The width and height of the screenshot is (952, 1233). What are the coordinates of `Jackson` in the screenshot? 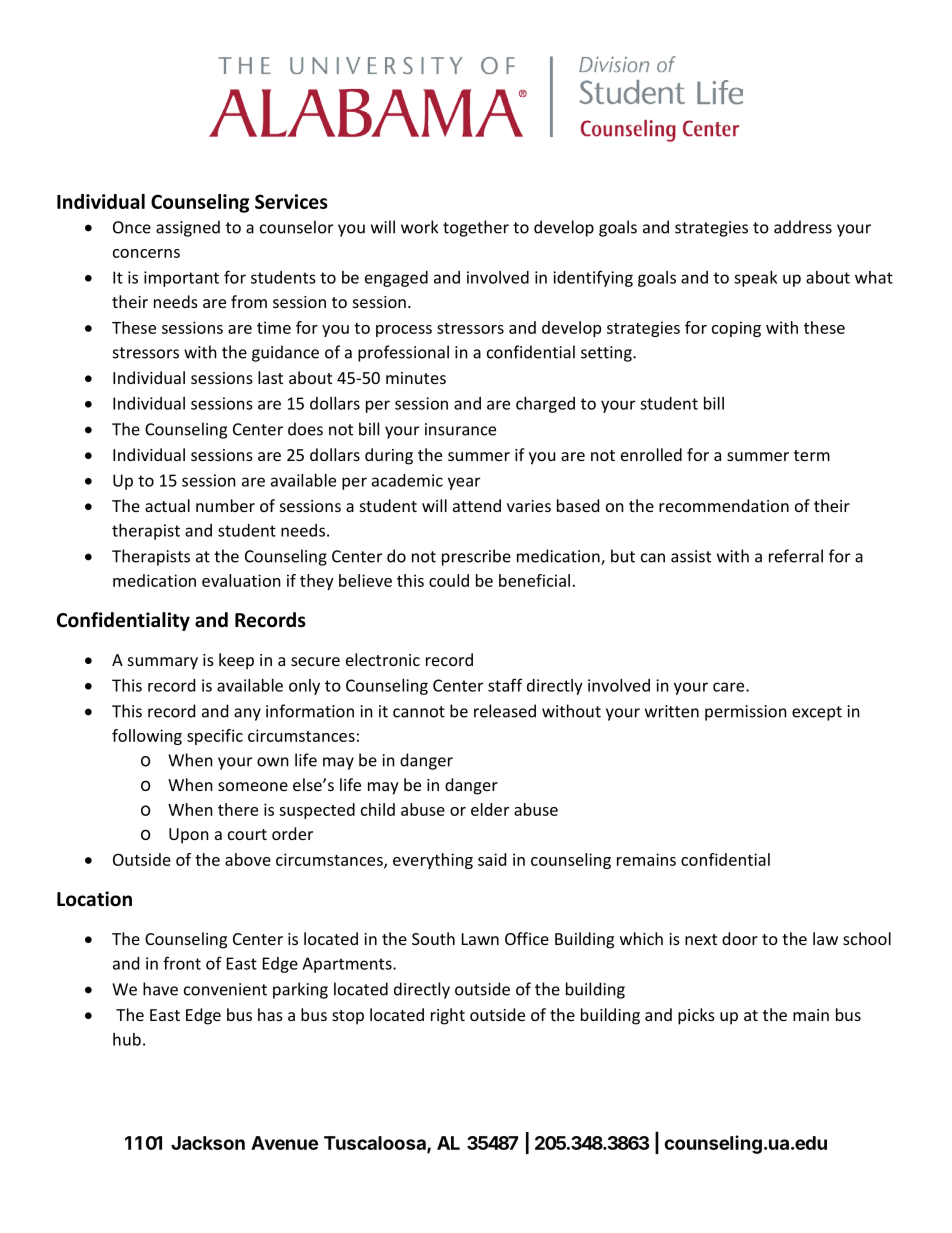 It's located at (208, 1143).
